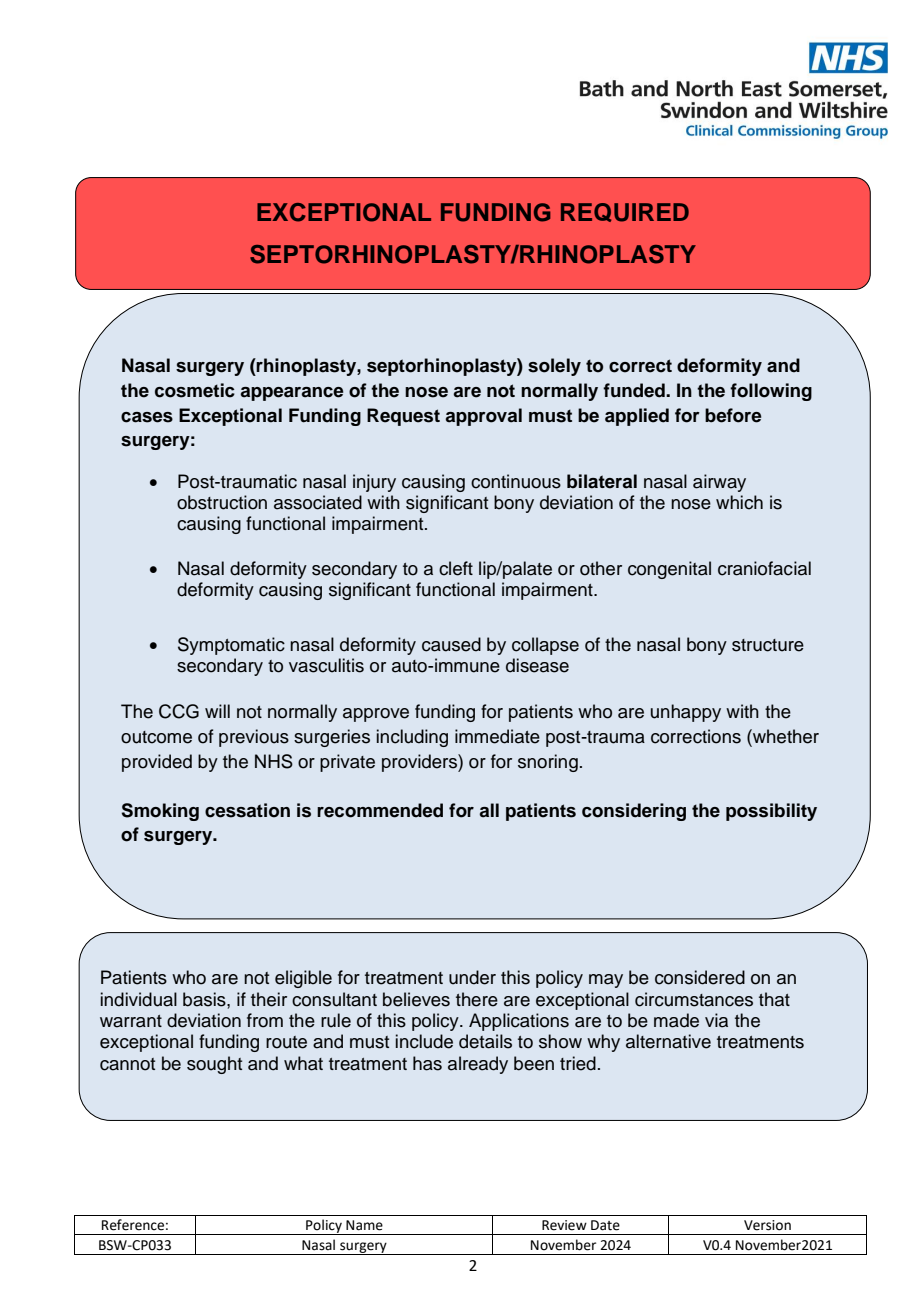 The image size is (924, 1308). What do you see at coordinates (700, 977) in the page?
I see `considered` at bounding box center [700, 977].
